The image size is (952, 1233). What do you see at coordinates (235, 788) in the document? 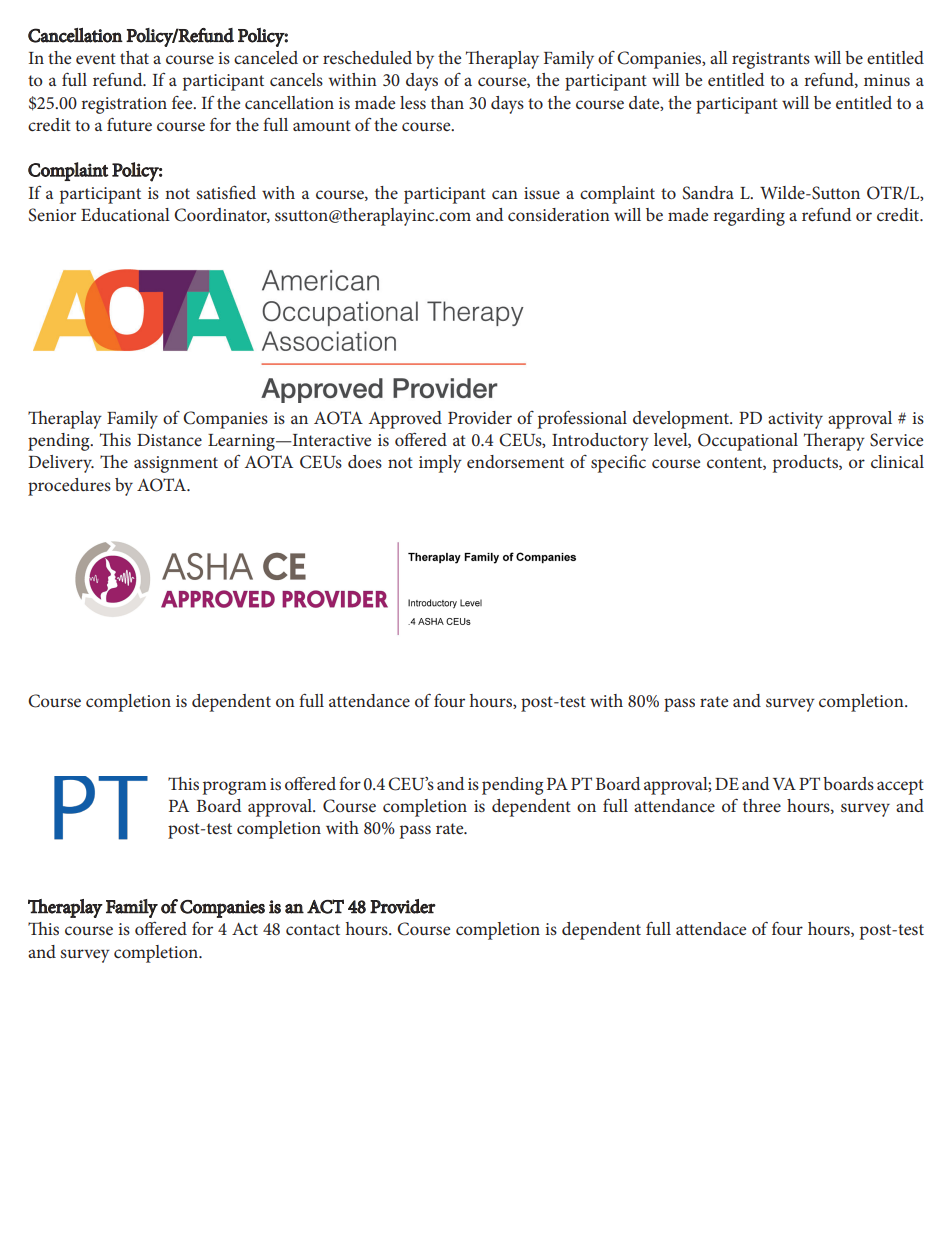
I see `program` at bounding box center [235, 788].
